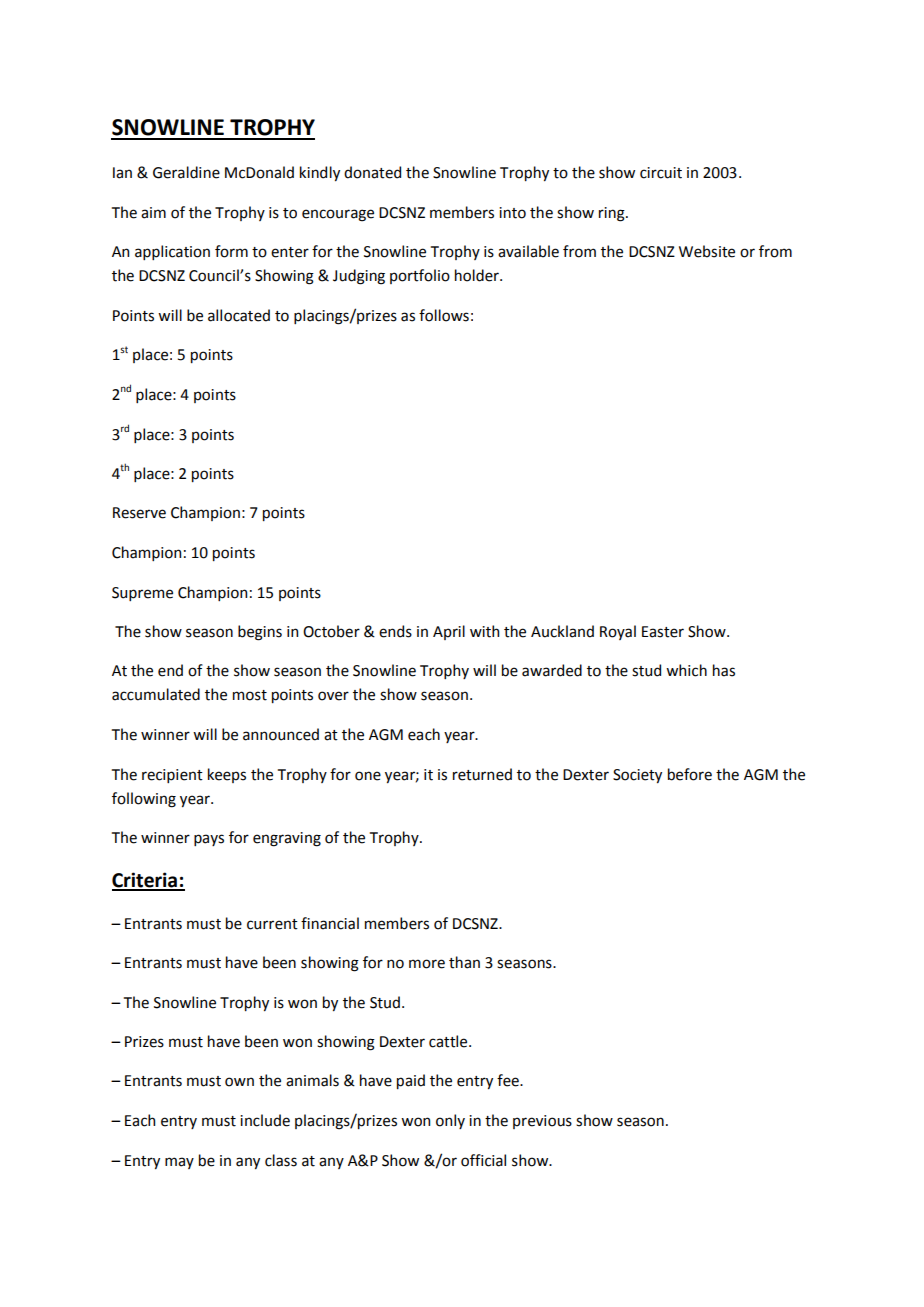 Image resolution: width=924 pixels, height=1307 pixels. What do you see at coordinates (179, 1163) in the screenshot?
I see `may` at bounding box center [179, 1163].
